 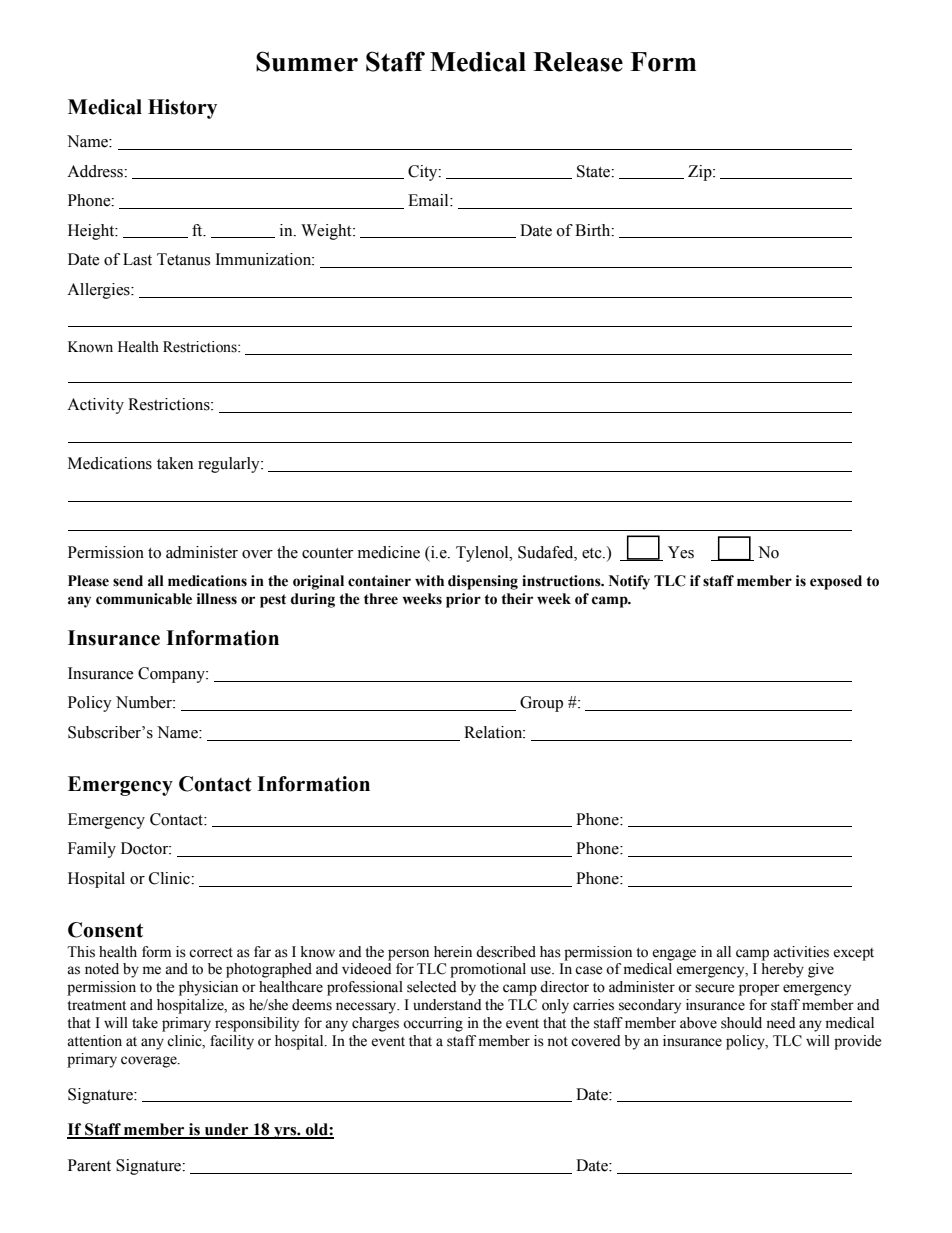 What do you see at coordinates (89, 1165) in the image?
I see `Parent` at bounding box center [89, 1165].
